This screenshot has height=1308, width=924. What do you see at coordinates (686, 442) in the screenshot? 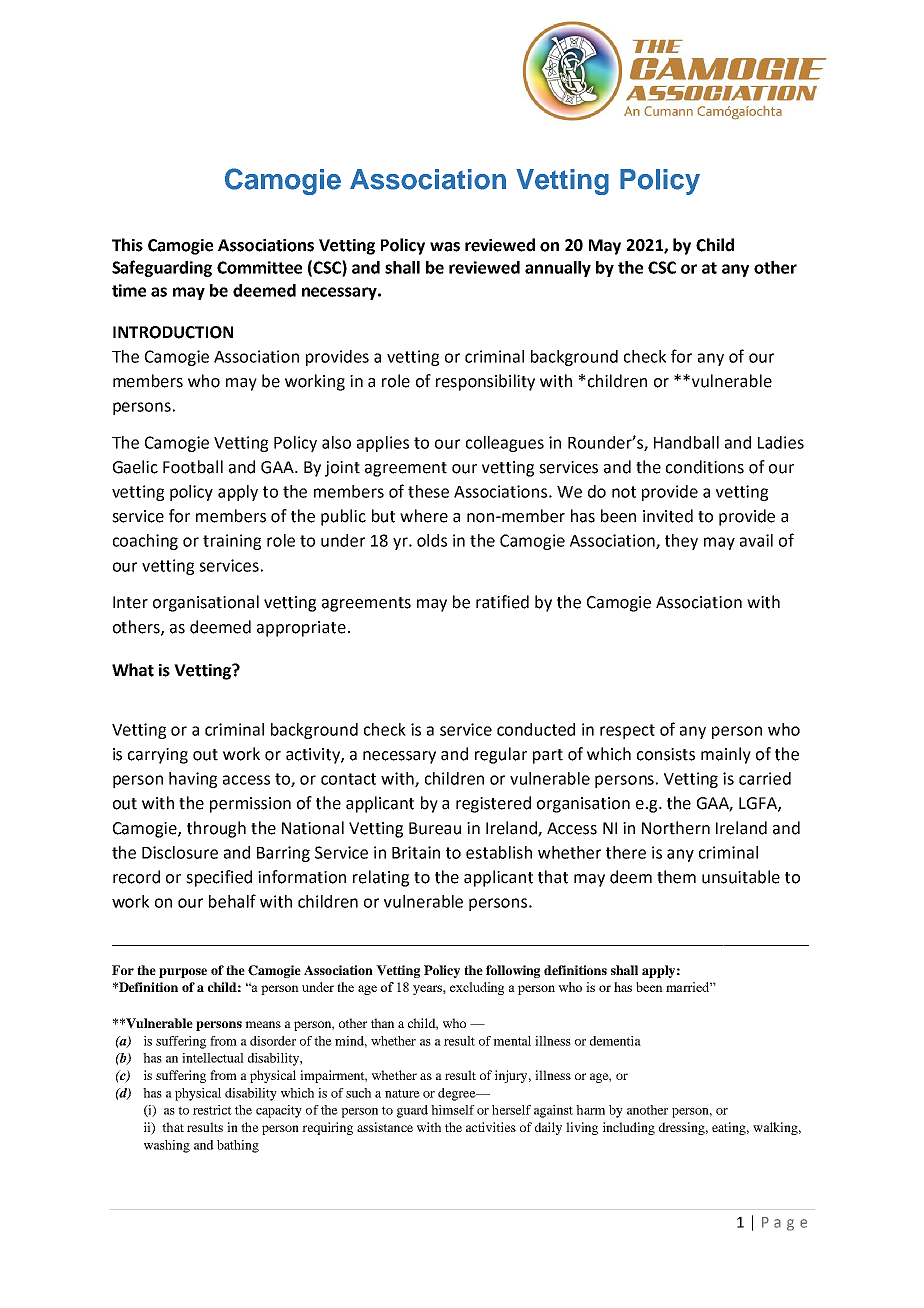
I see `Handball` at bounding box center [686, 442].
